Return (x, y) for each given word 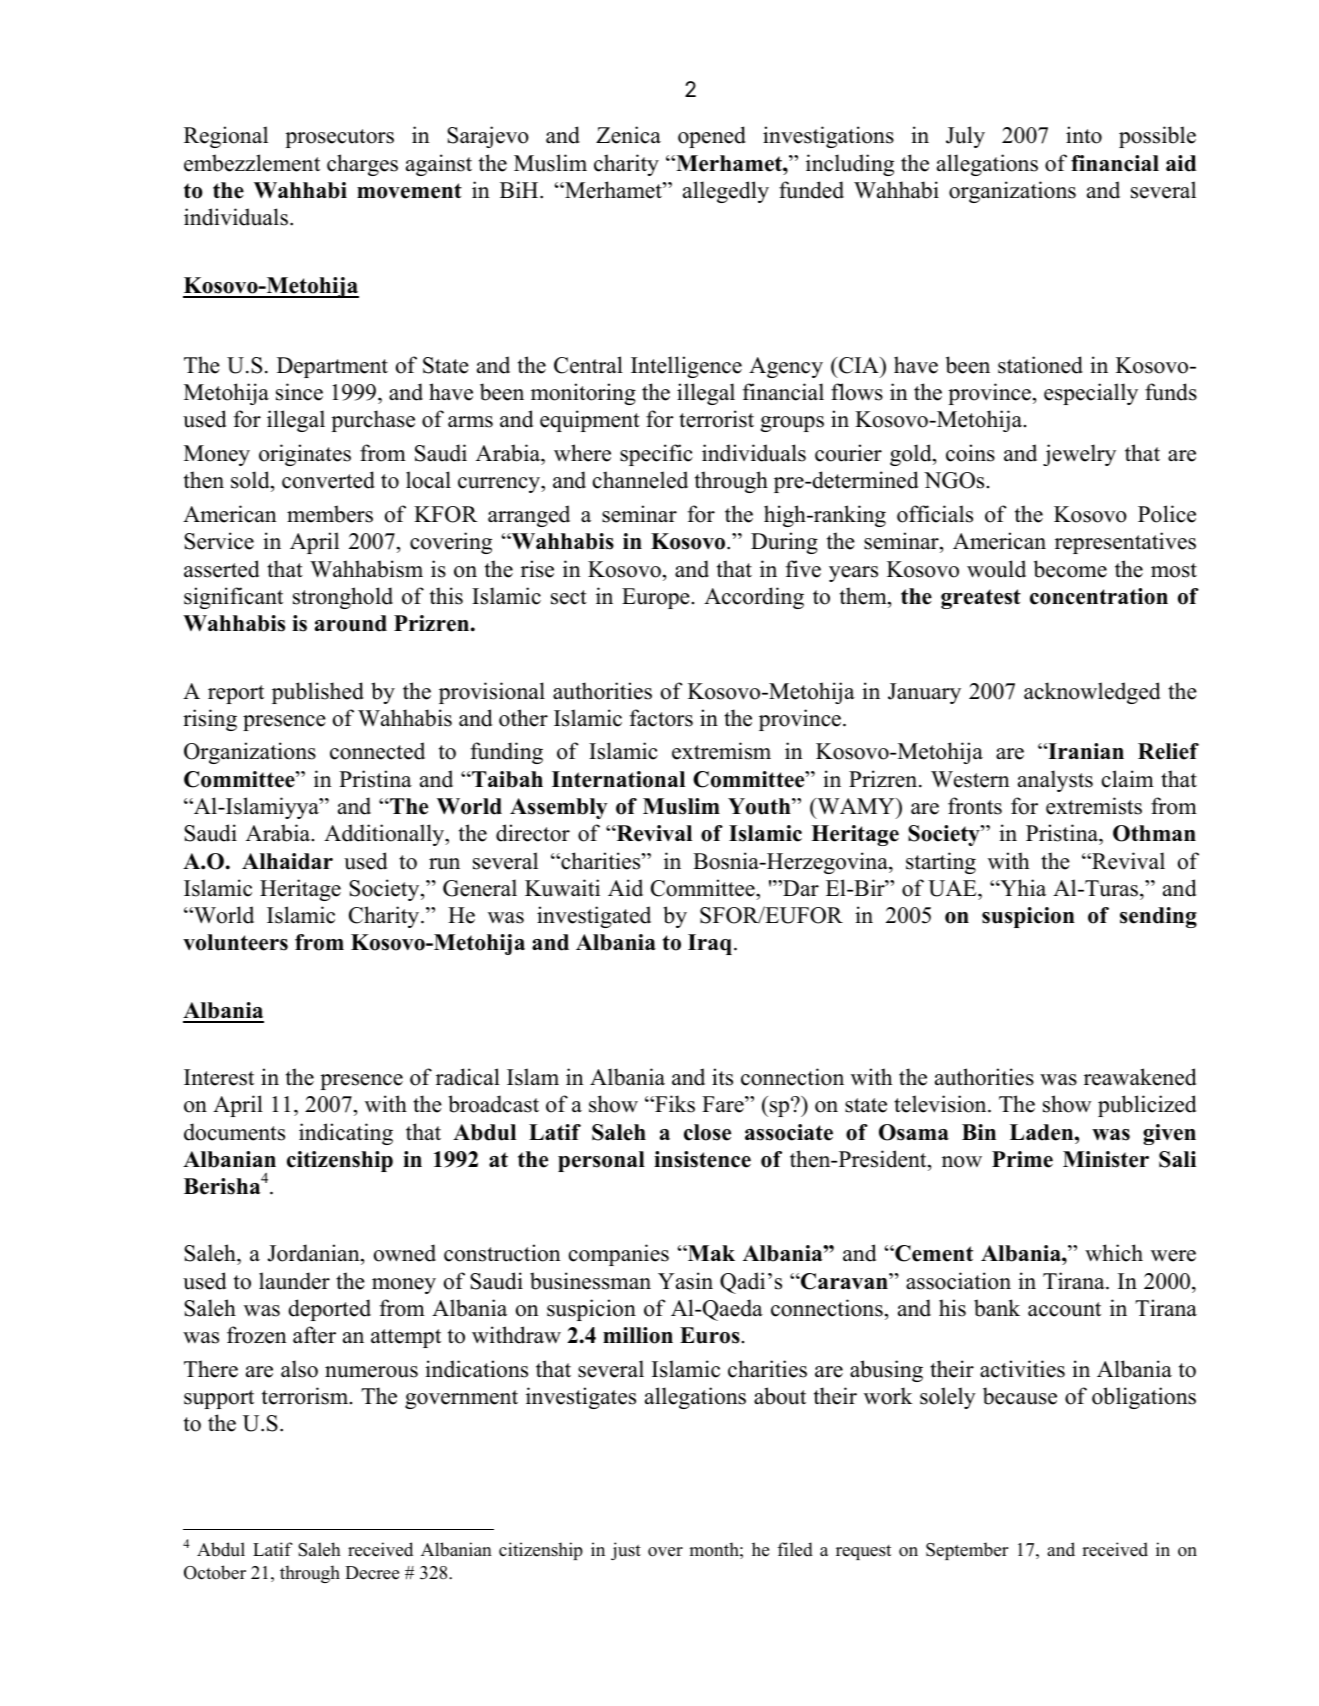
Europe (657, 598)
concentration (1099, 596)
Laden (1043, 1132)
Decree (372, 1573)
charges (362, 165)
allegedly (726, 192)
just (626, 1551)
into (1084, 135)
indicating (346, 1134)
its (722, 1077)
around (351, 623)
